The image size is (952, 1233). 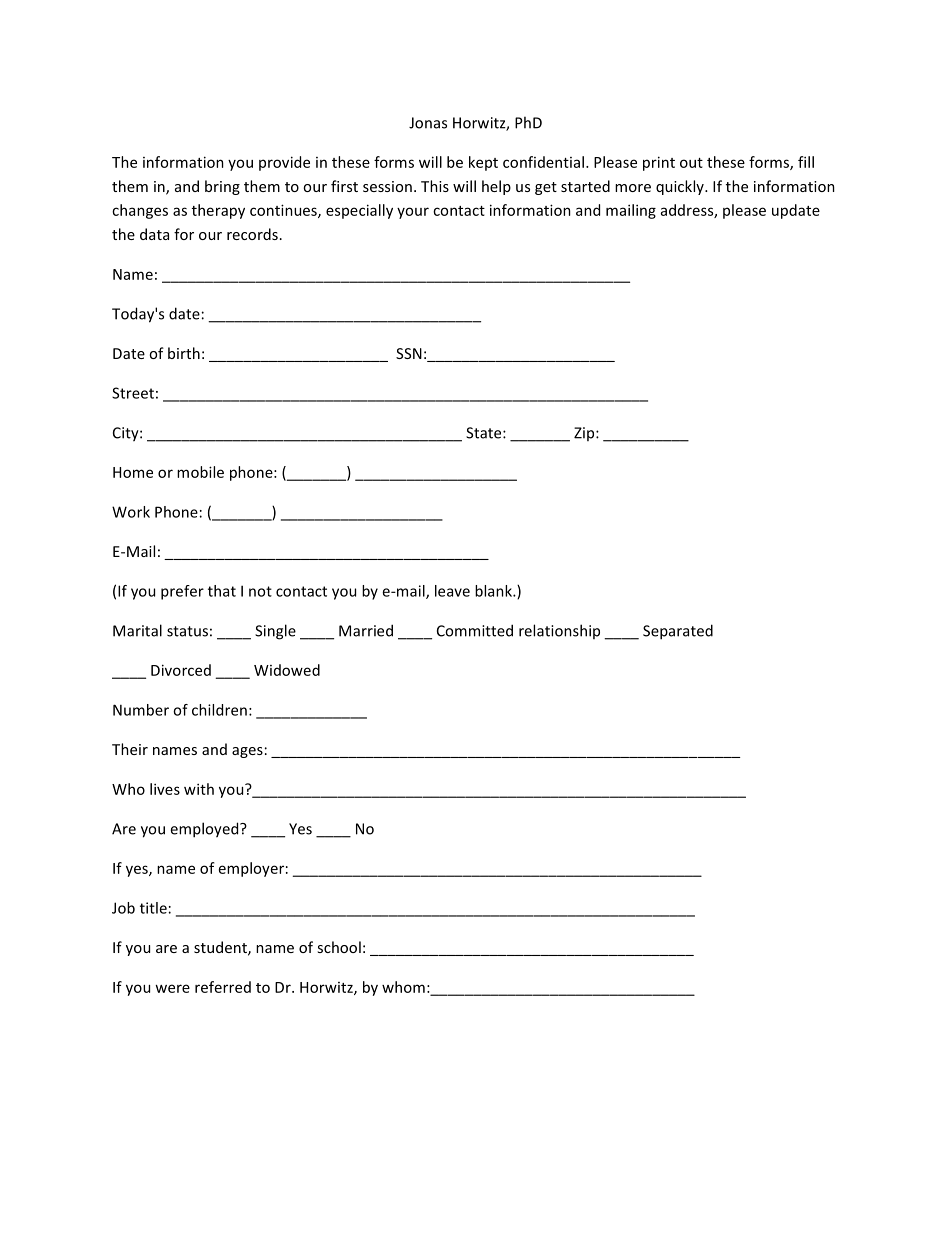 I want to click on Zip, so click(x=585, y=434).
